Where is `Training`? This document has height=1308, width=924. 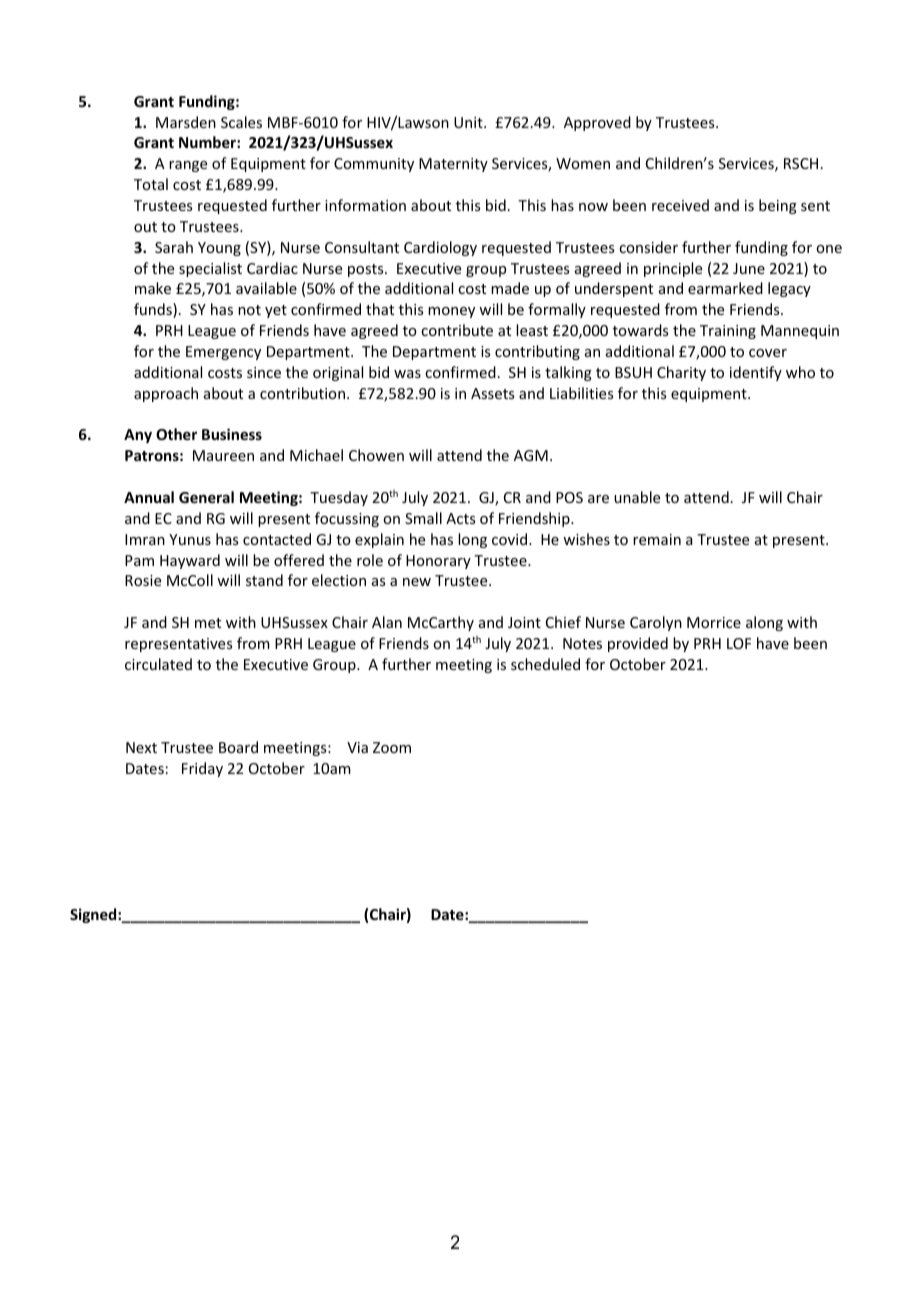 Training is located at coordinates (728, 332).
